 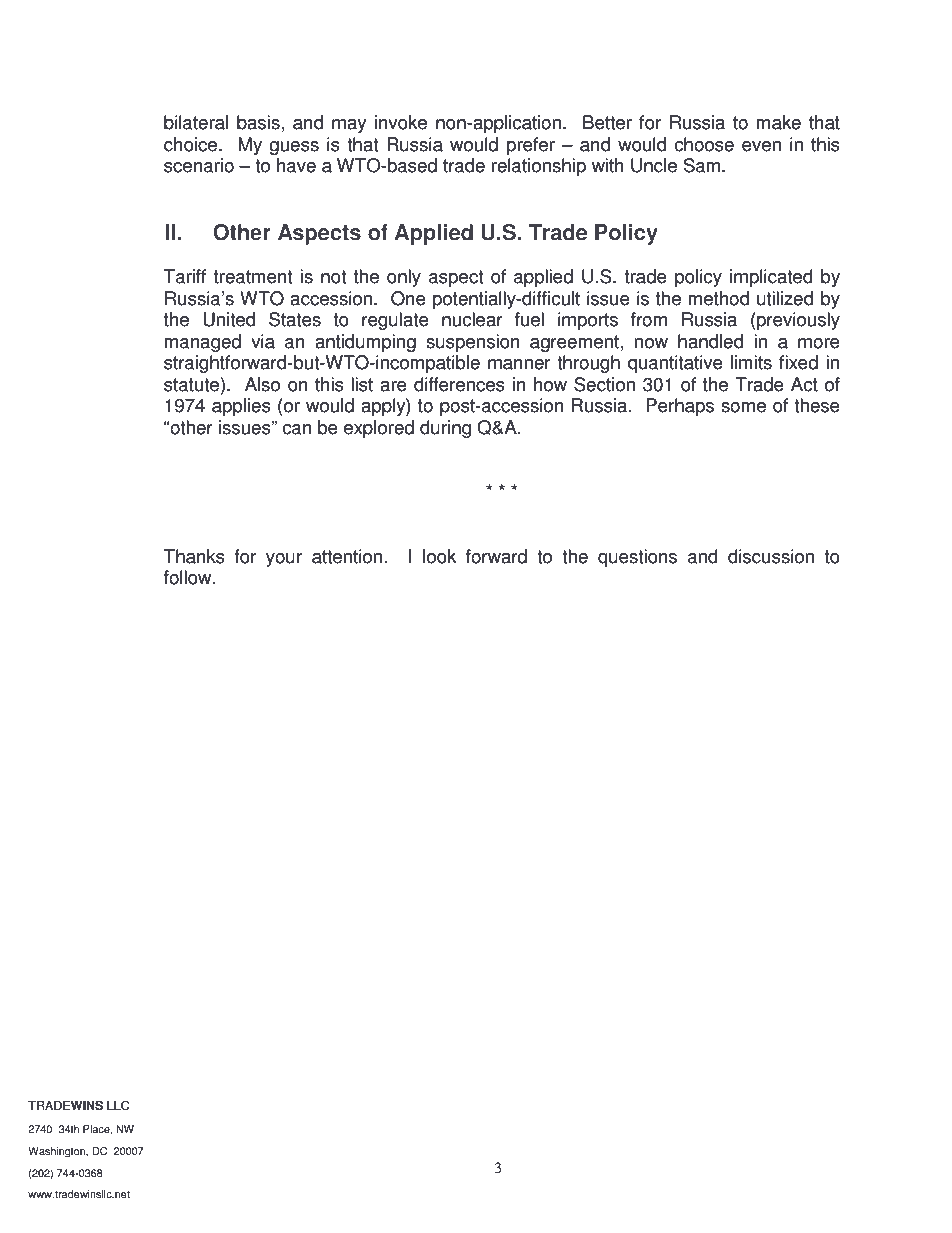 I want to click on prefer, so click(x=531, y=146).
